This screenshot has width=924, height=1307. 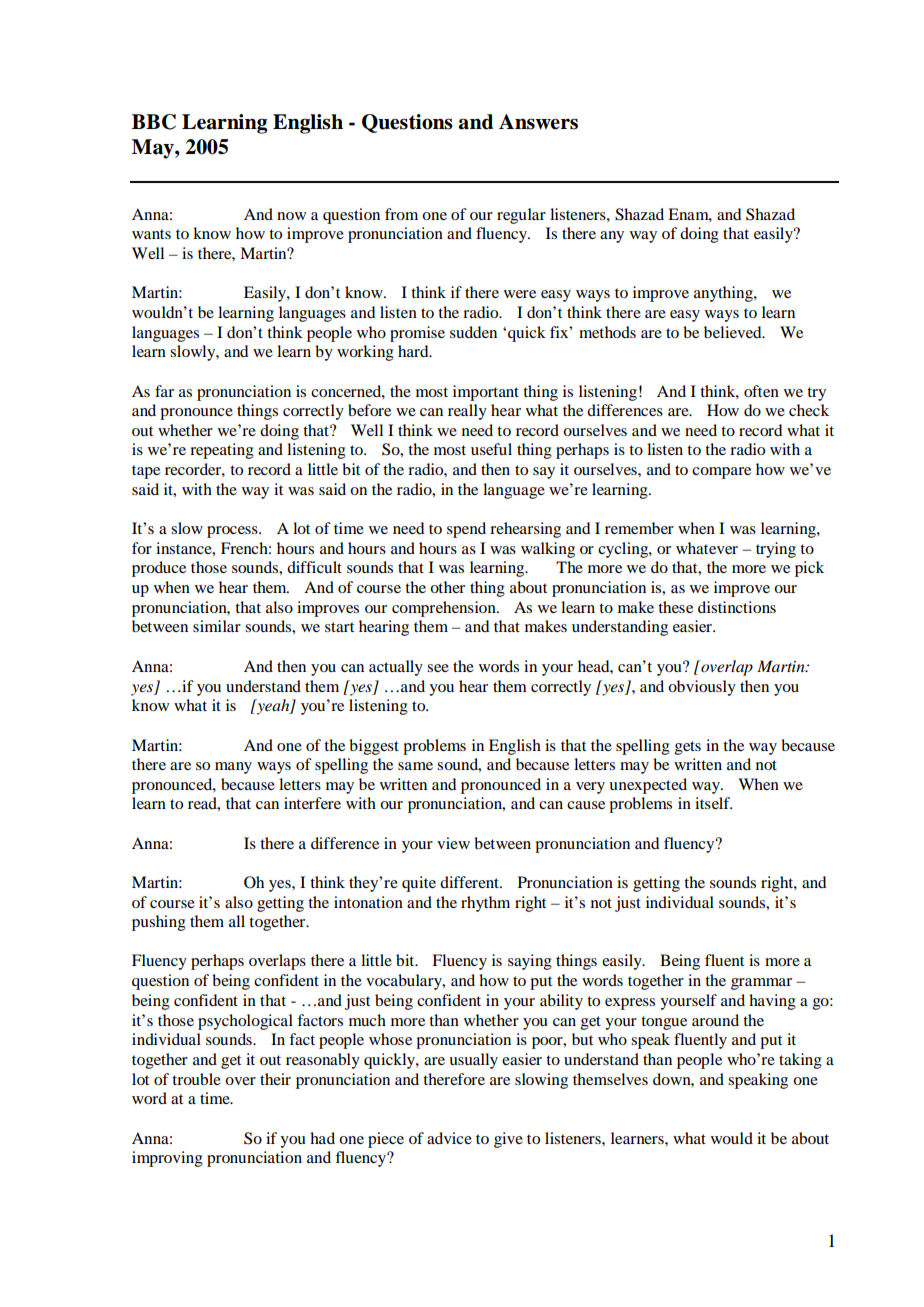 I want to click on trouble, so click(x=196, y=1079).
